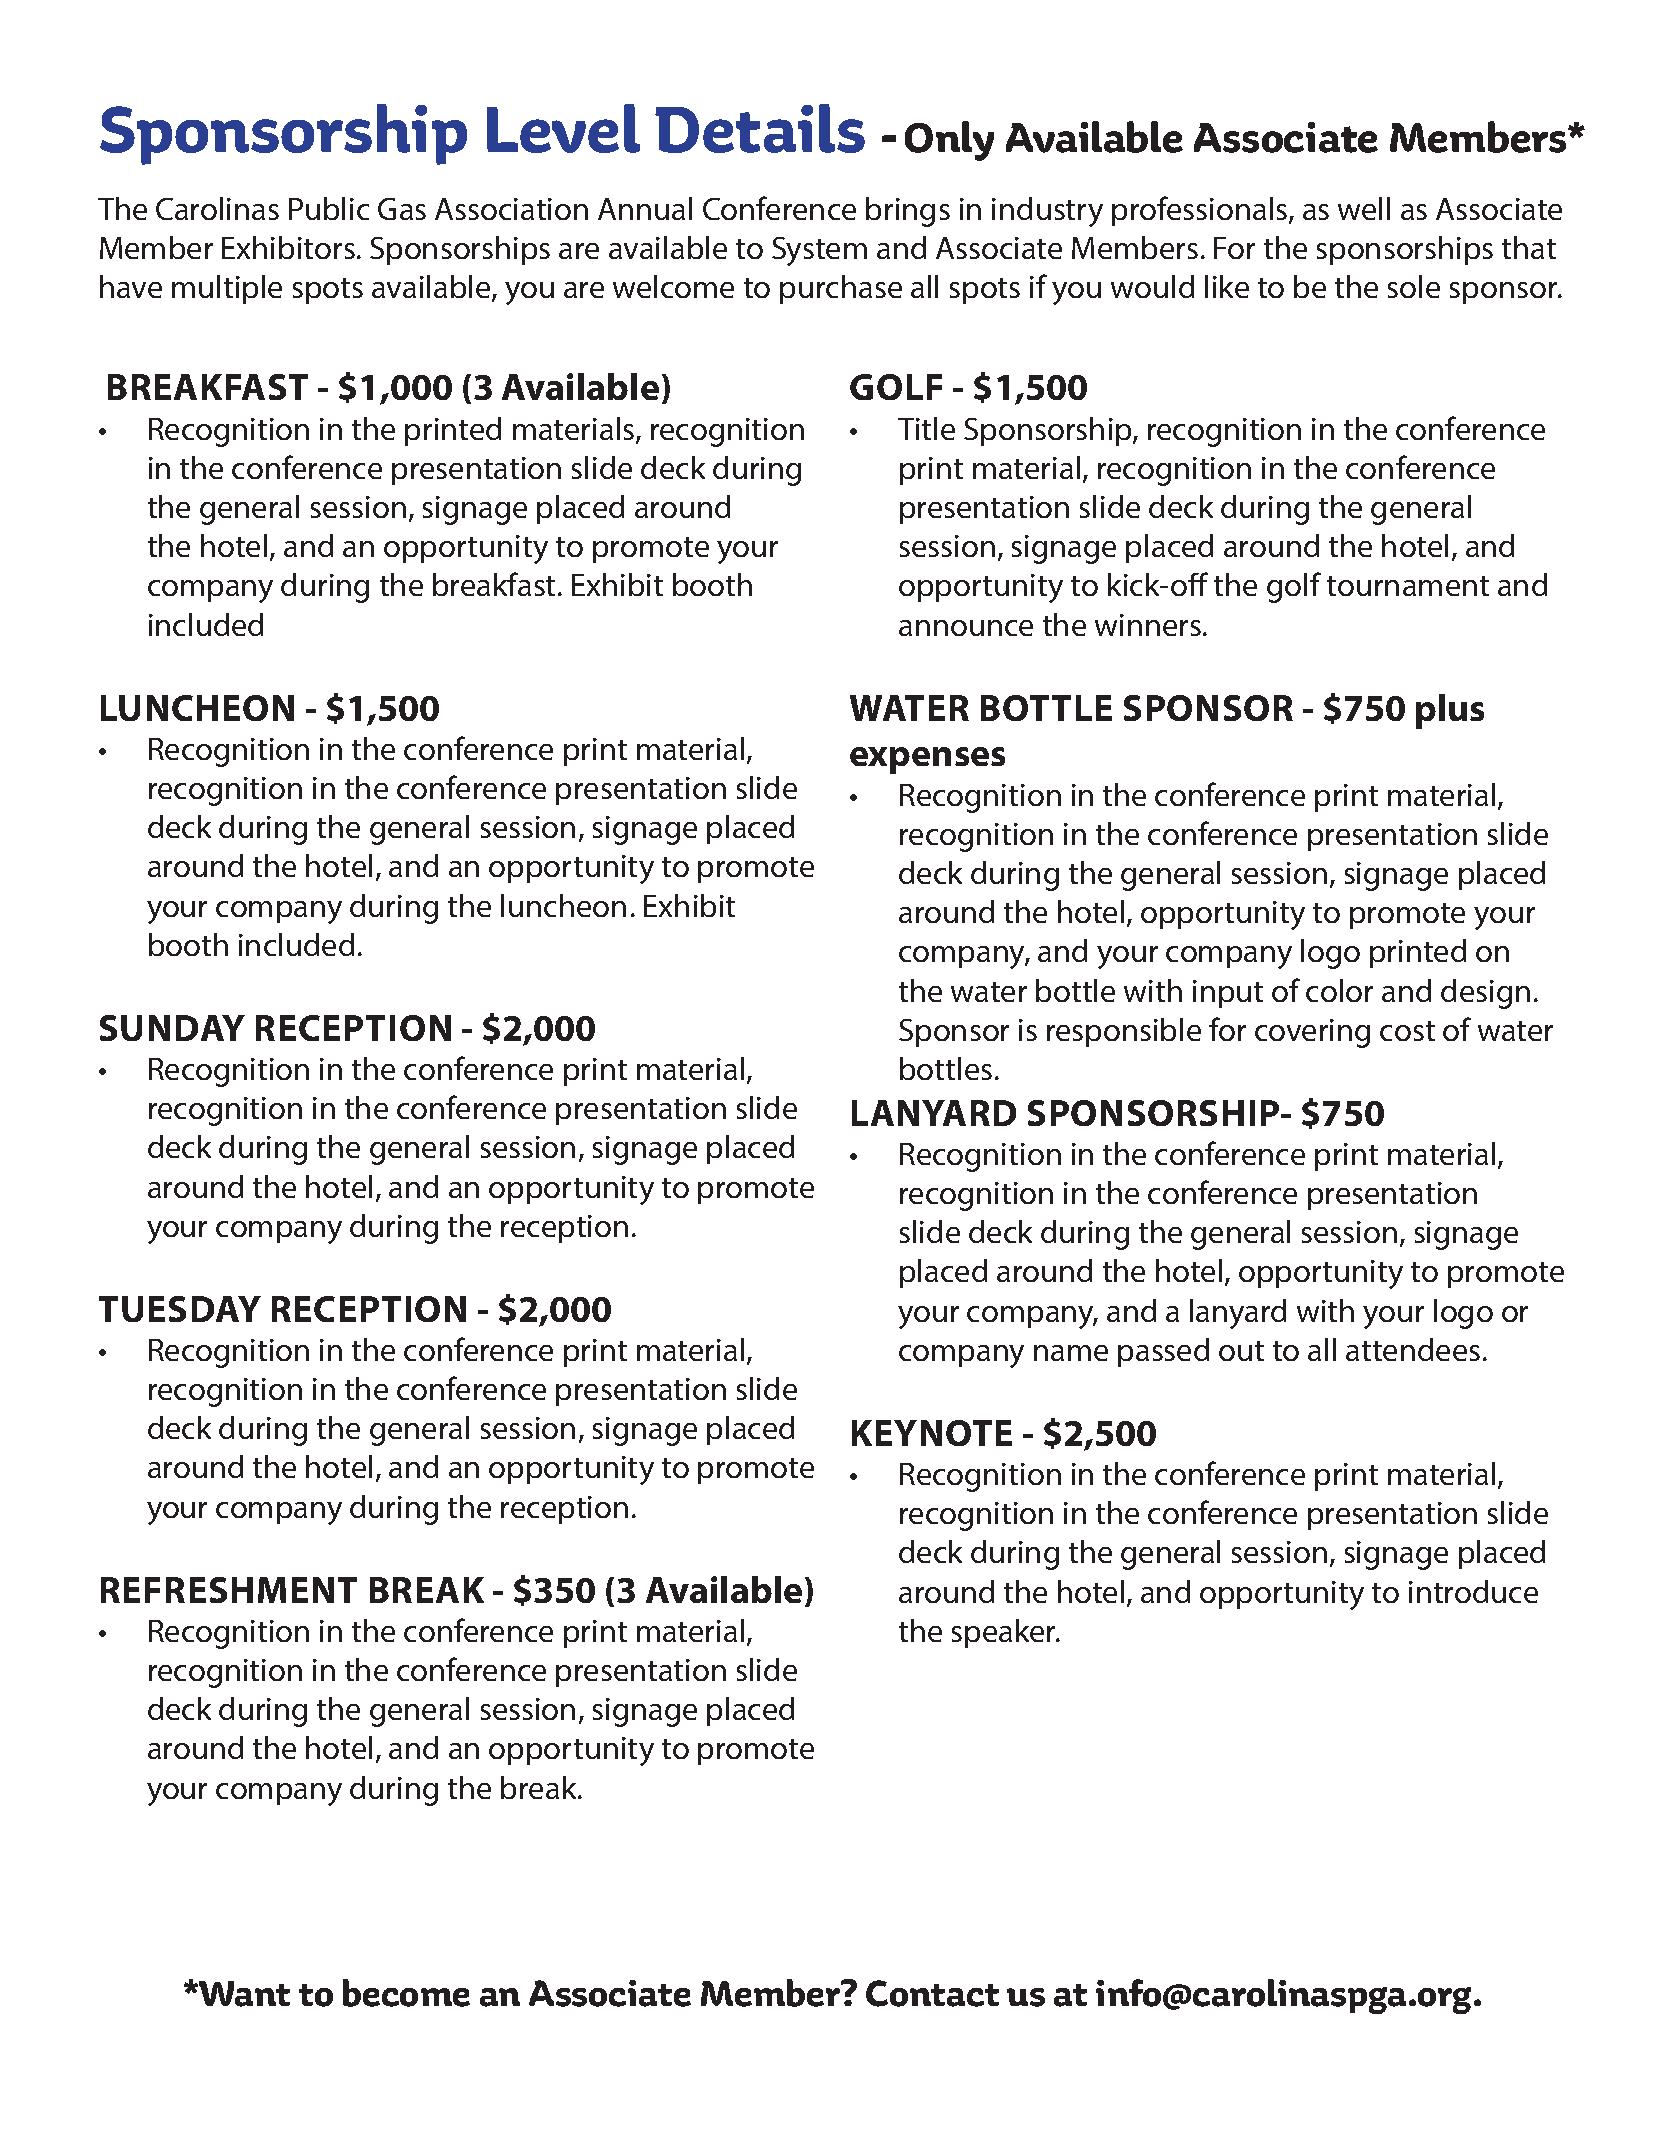 Image resolution: width=1666 pixels, height=2156 pixels. What do you see at coordinates (1364, 208) in the image?
I see `well` at bounding box center [1364, 208].
